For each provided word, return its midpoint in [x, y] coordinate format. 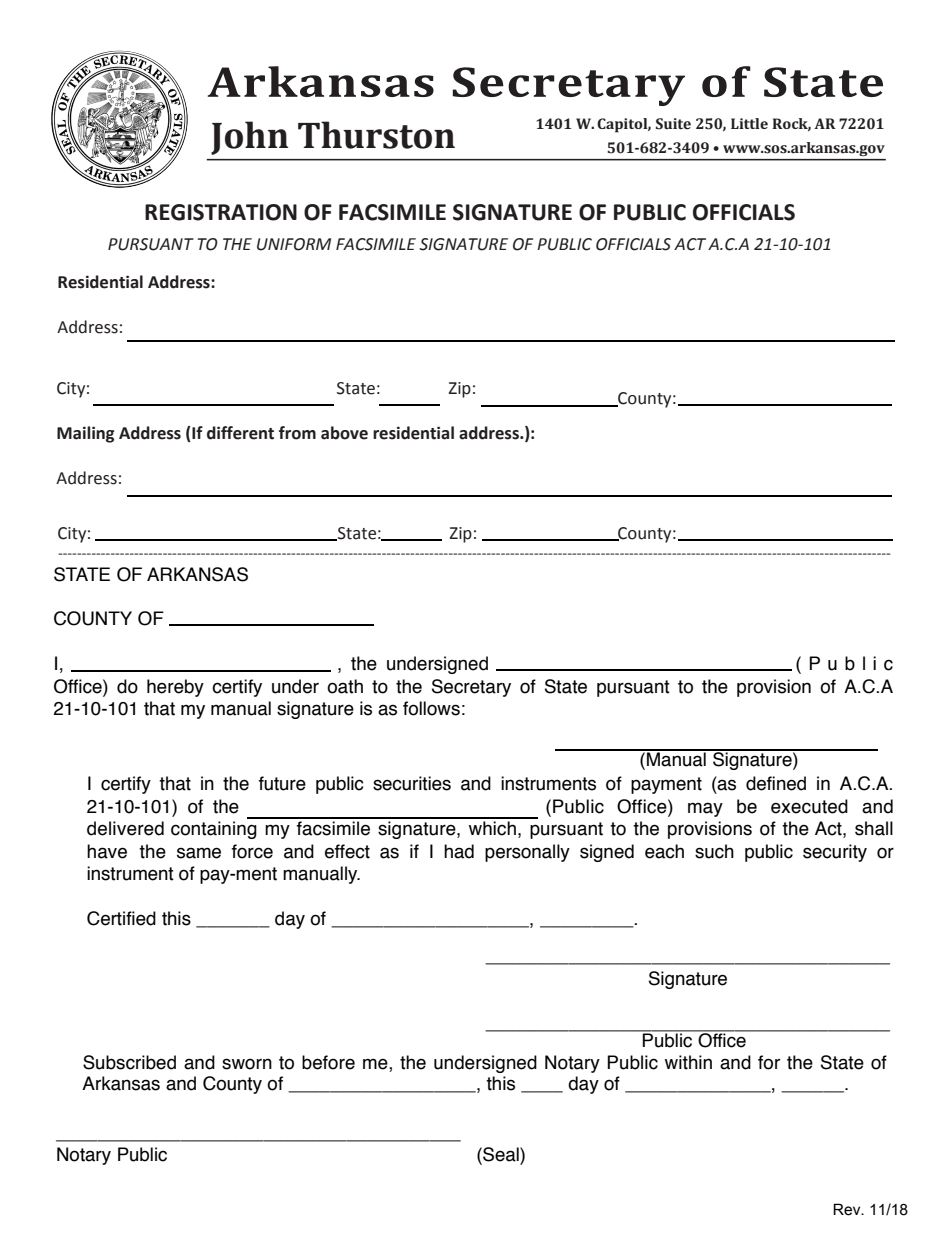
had [459, 851]
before [328, 1062]
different [240, 433]
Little [749, 123]
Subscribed [129, 1062]
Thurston [376, 135]
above [344, 433]
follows [431, 708]
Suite [673, 124]
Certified [121, 918]
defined [776, 783]
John [249, 138]
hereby [175, 688]
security [835, 853]
